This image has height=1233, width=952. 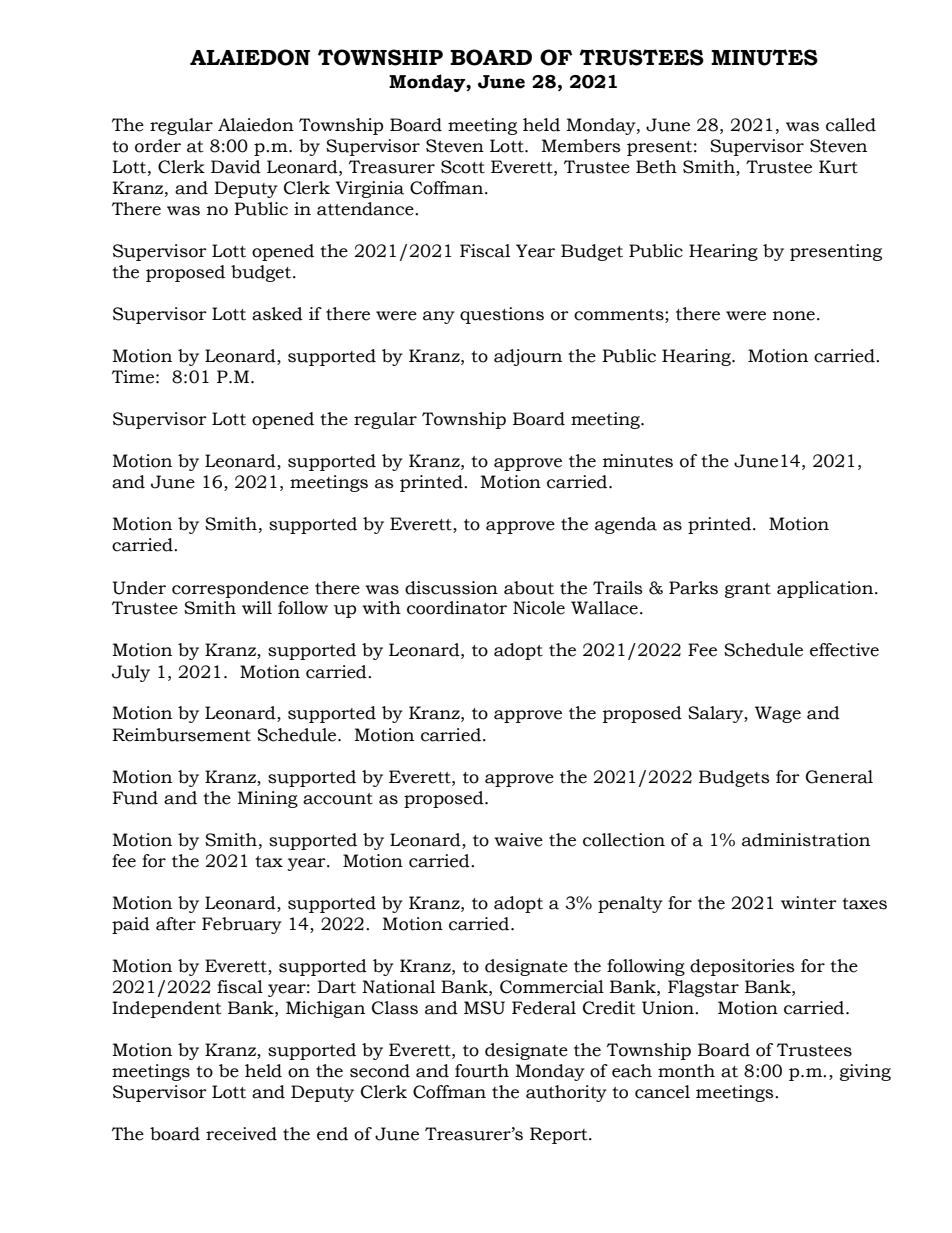 I want to click on none, so click(x=794, y=316).
